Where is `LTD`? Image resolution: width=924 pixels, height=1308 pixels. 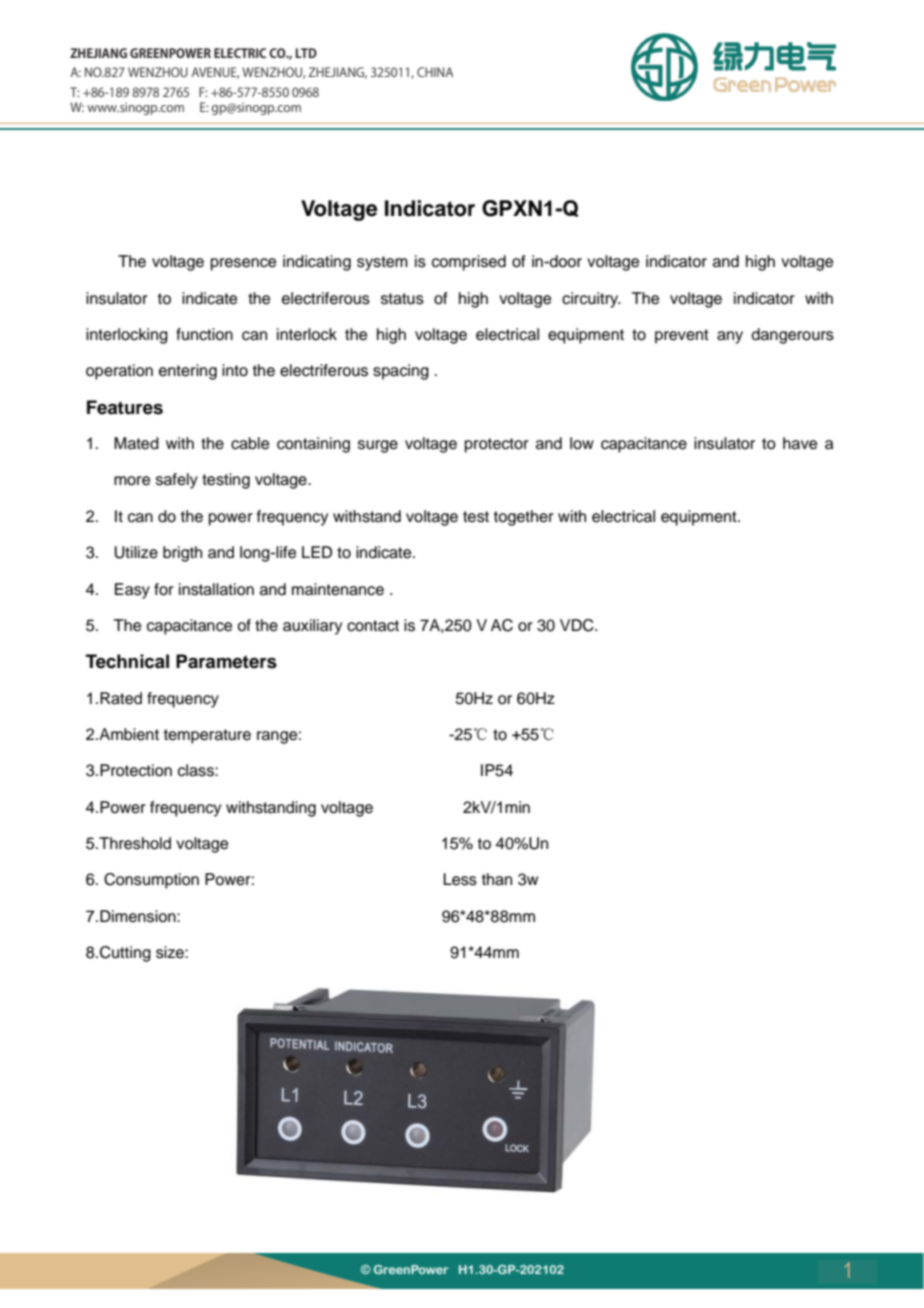 LTD is located at coordinates (306, 53).
